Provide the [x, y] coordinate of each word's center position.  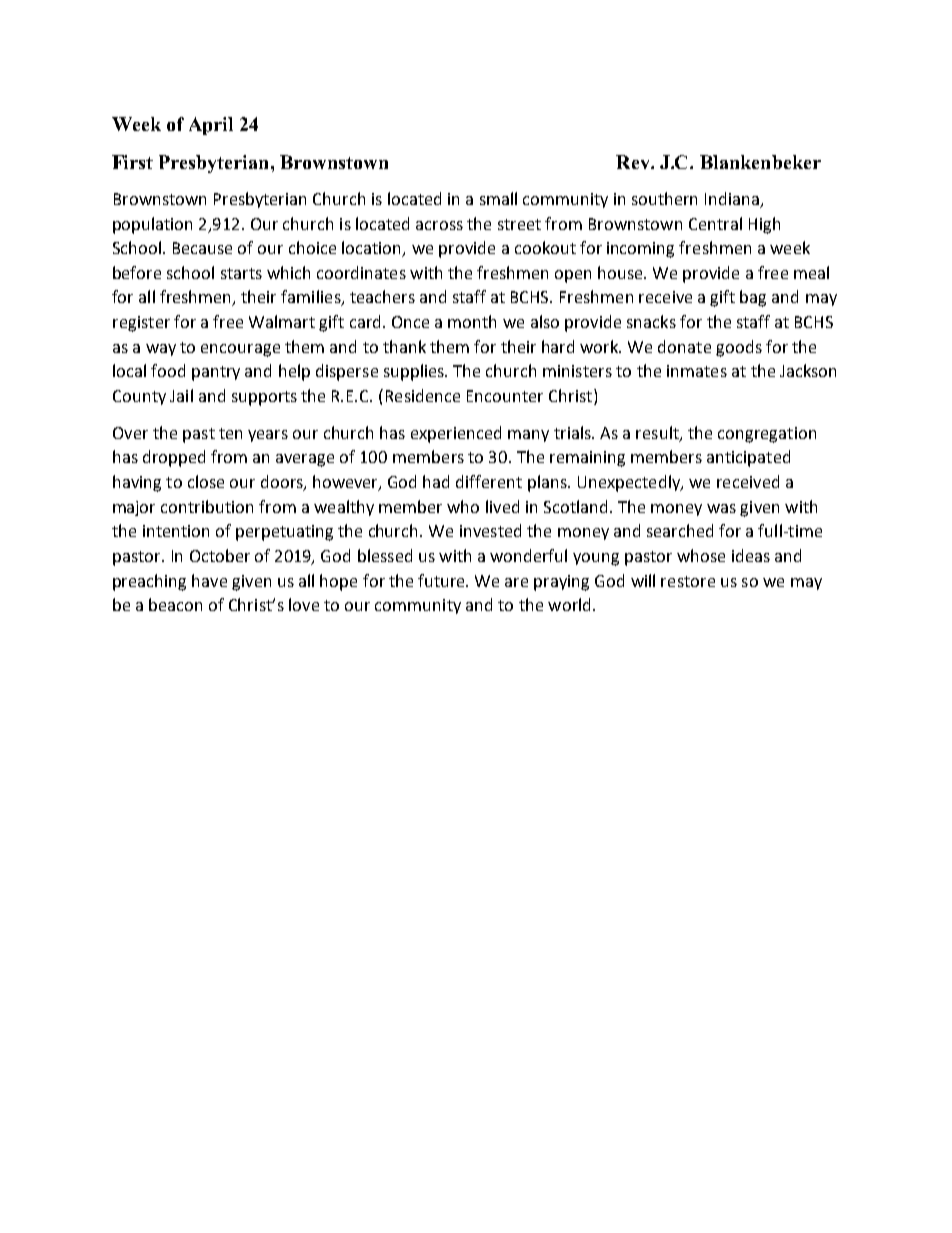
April [211, 126]
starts [241, 273]
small [498, 198]
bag [753, 298]
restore [688, 581]
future [443, 580]
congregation [767, 435]
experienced [456, 434]
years [268, 436]
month [472, 321]
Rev [634, 162]
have [209, 580]
